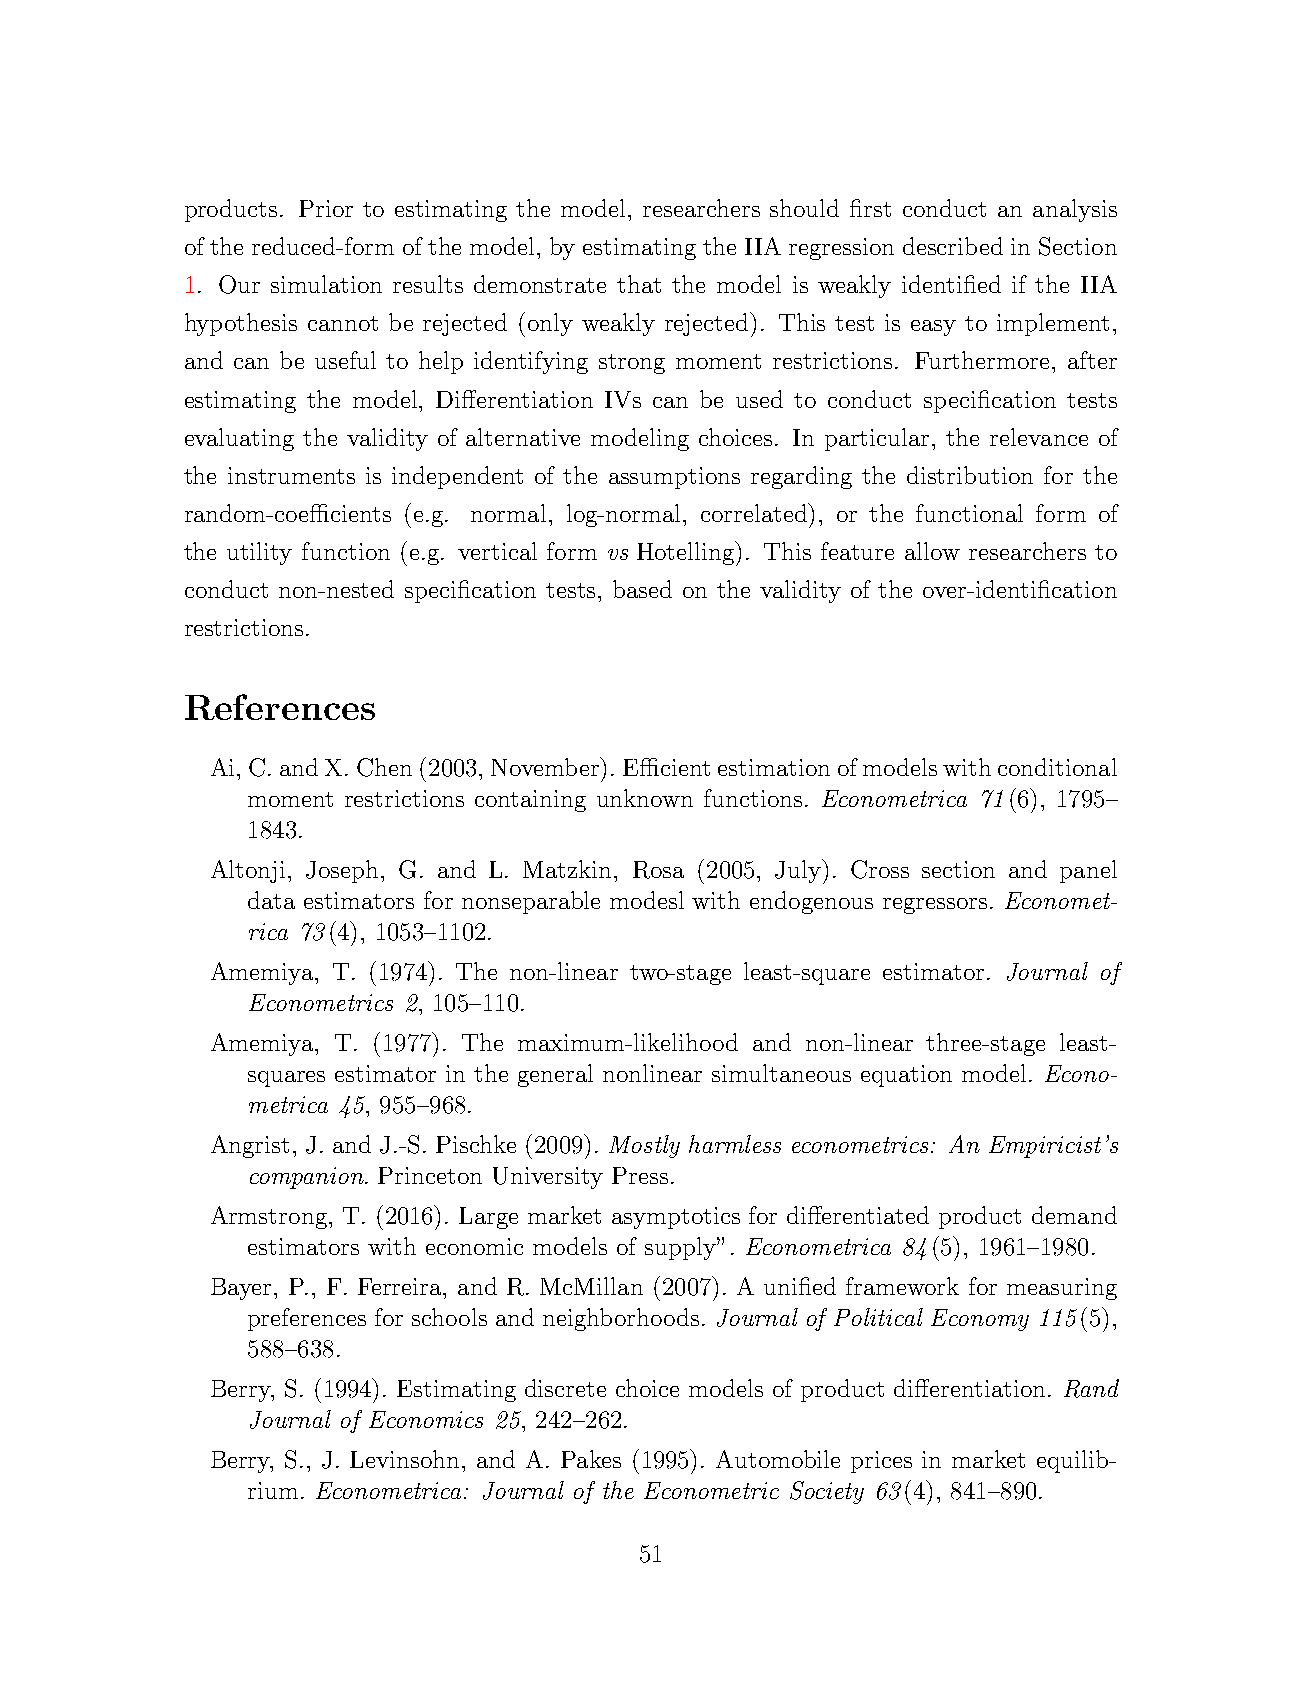 The width and height of the screenshot is (1302, 1685). I want to click on schools, so click(449, 1317).
